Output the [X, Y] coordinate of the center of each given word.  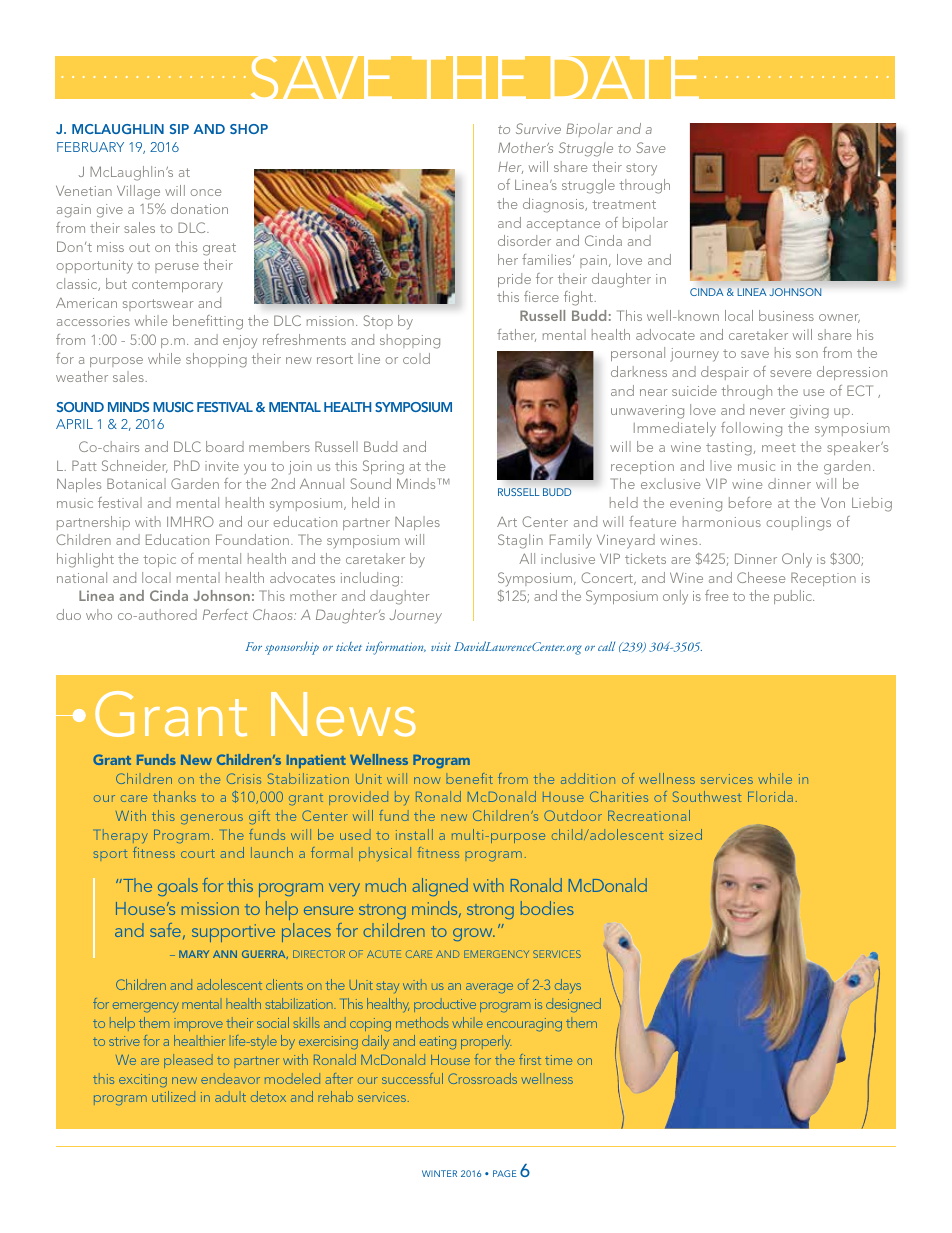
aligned [440, 887]
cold [416, 358]
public [794, 597]
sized [685, 834]
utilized [173, 1096]
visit [441, 646]
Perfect [225, 614]
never [767, 411]
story [641, 169]
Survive [538, 128]
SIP [179, 129]
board [225, 446]
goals [178, 887]
